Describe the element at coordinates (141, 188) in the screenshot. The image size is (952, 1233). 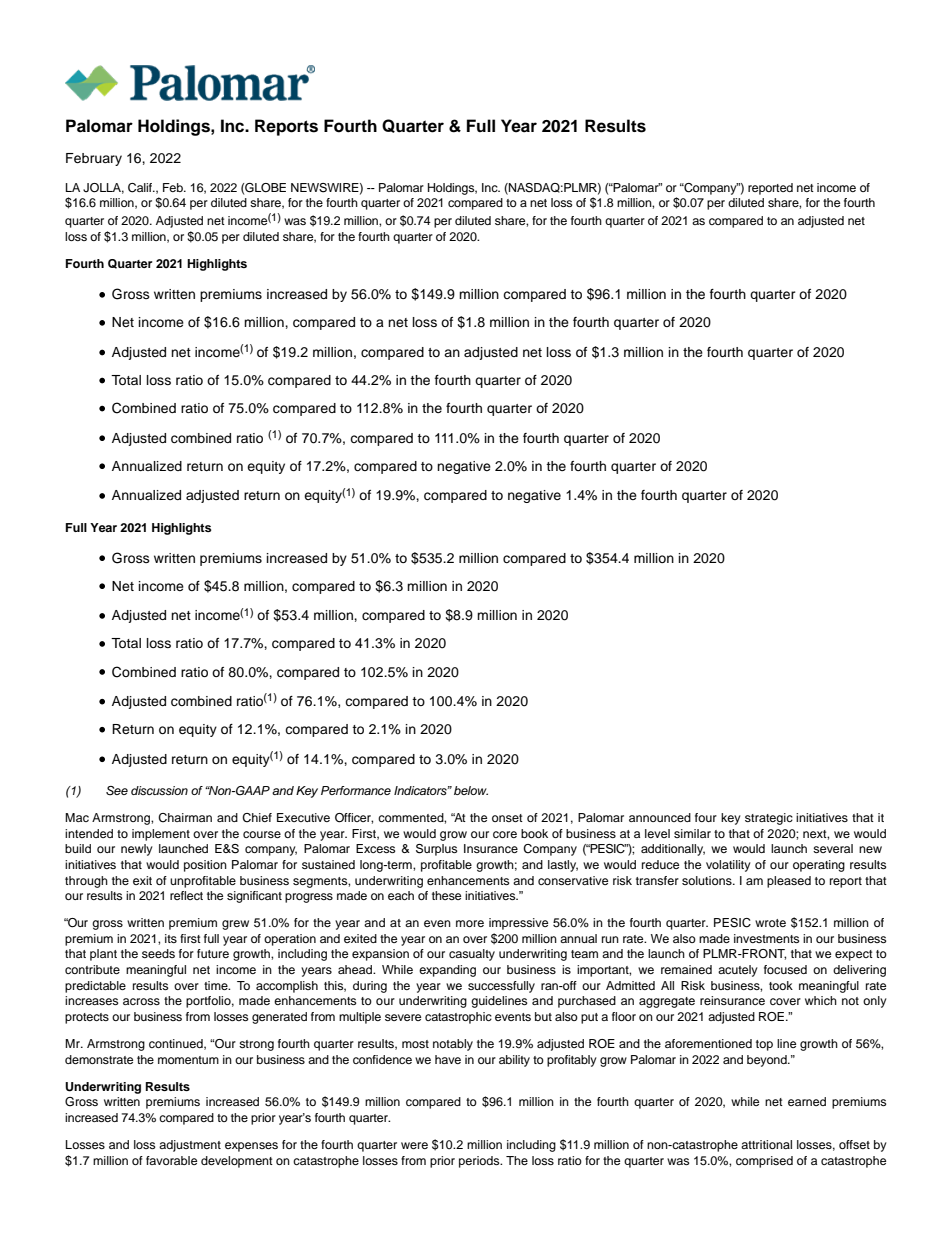
I see `Calif` at that location.
